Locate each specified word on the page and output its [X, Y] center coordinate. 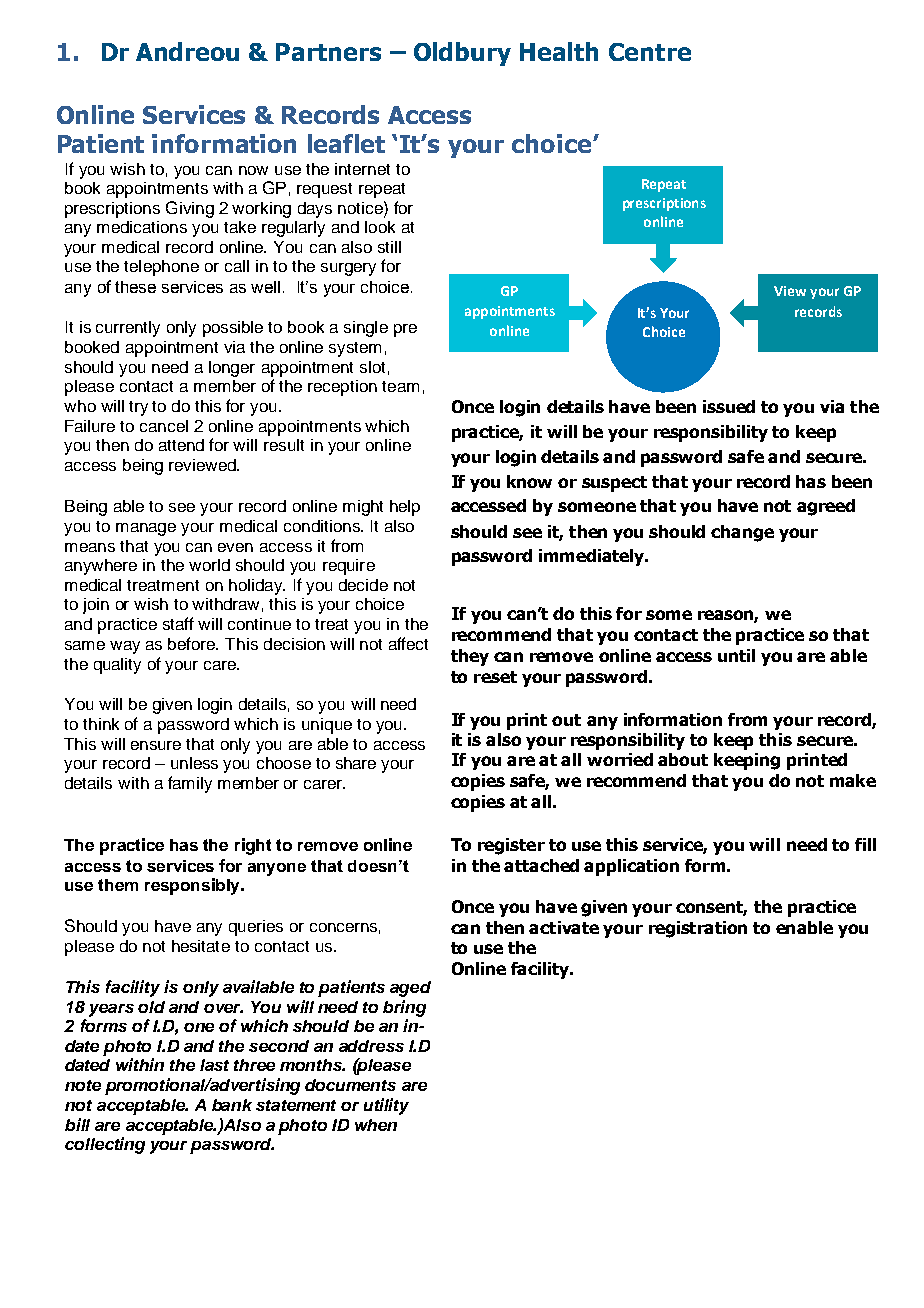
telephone [161, 268]
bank [232, 1105]
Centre [650, 52]
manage [146, 529]
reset [495, 677]
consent [711, 908]
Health [559, 51]
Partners [328, 52]
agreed [826, 507]
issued [729, 406]
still [389, 247]
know [529, 481]
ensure [156, 745]
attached [541, 865]
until [736, 655]
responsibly [193, 886]
